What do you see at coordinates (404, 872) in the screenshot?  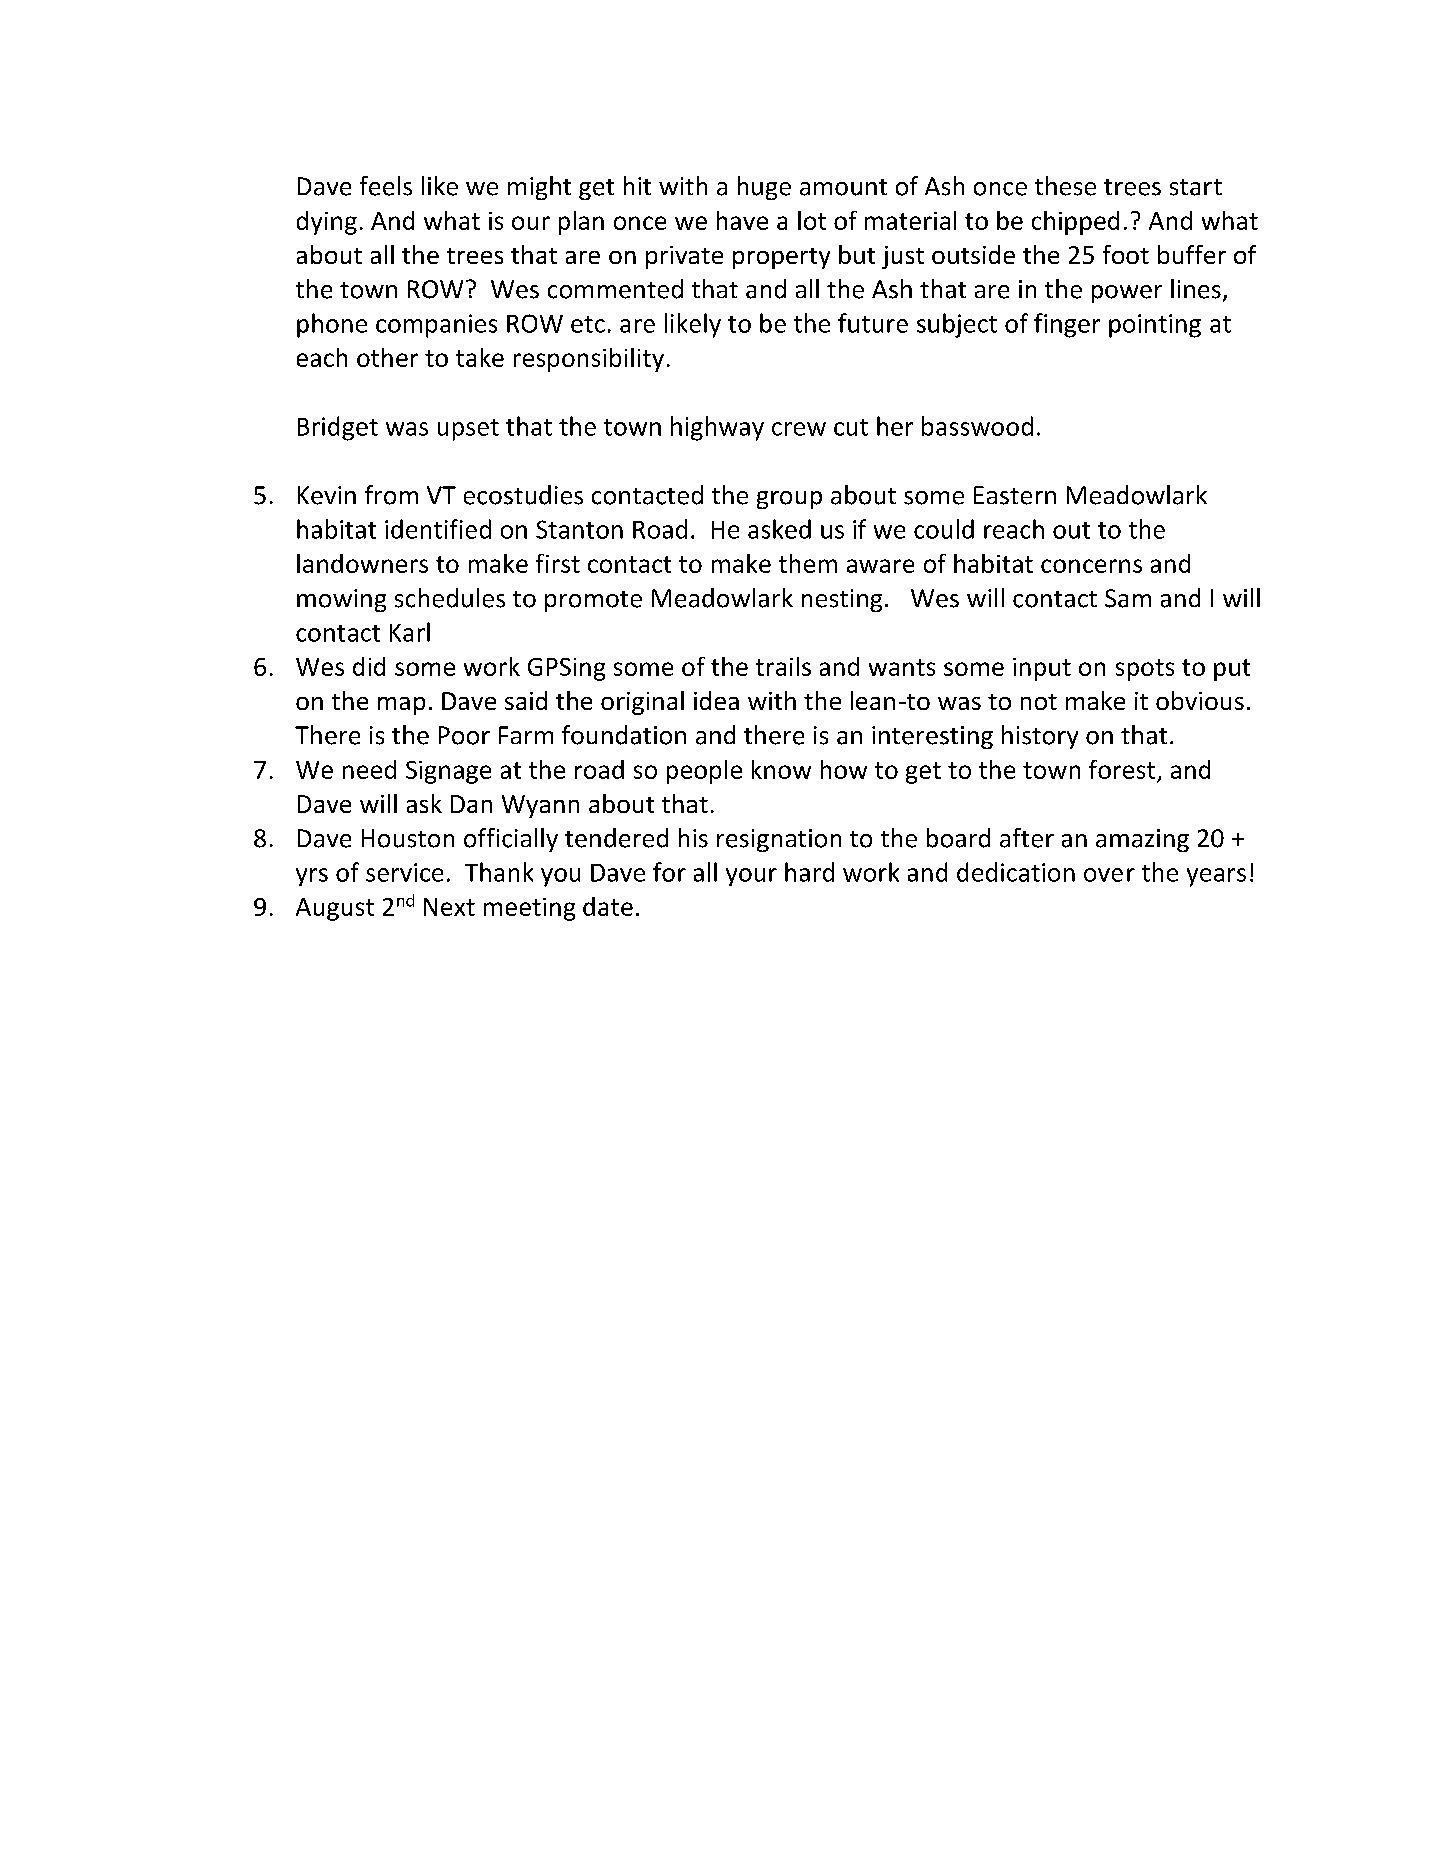 I see `service` at bounding box center [404, 872].
